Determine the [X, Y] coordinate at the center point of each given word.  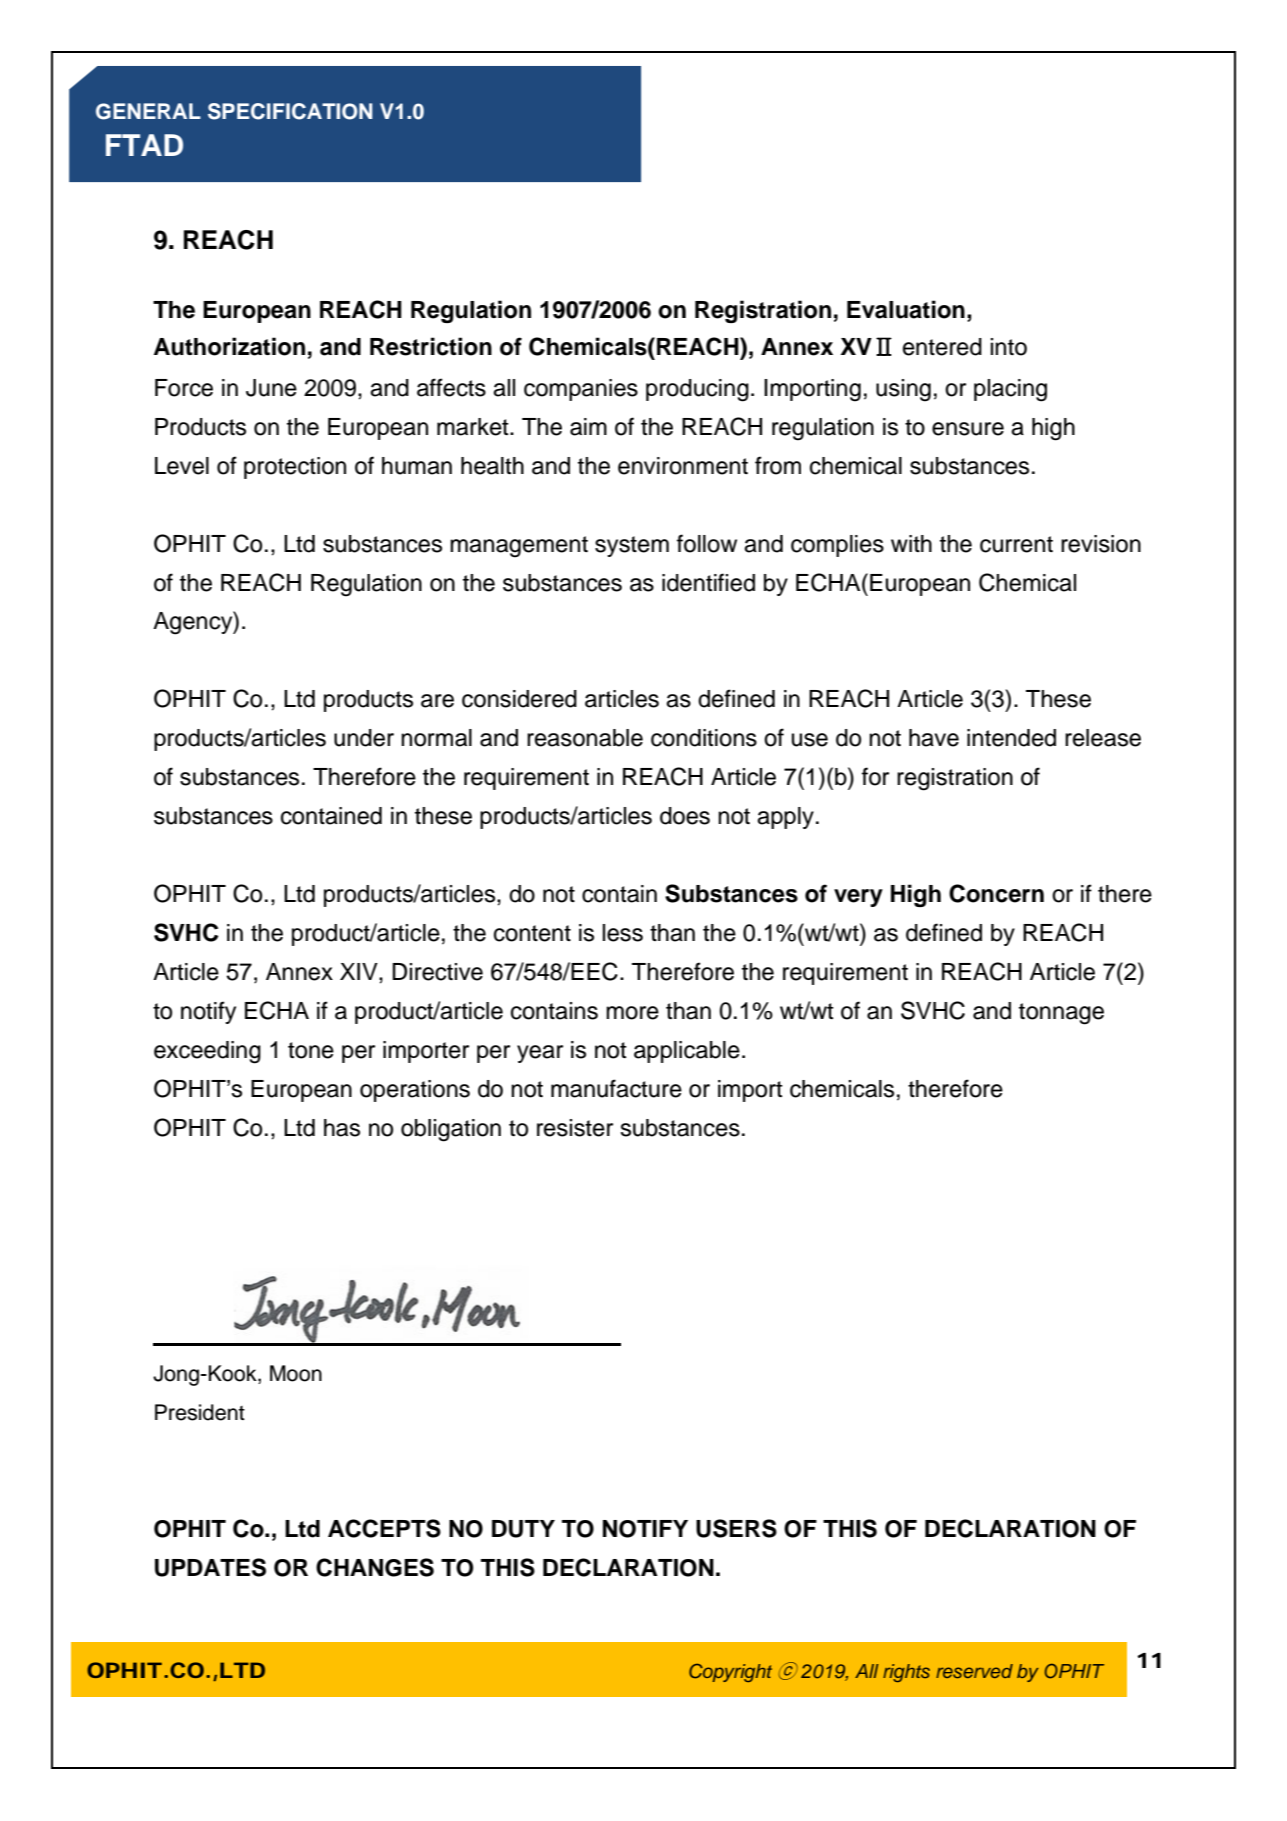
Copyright [730, 1672]
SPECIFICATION [290, 111]
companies [581, 390]
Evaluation [906, 309]
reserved [974, 1671]
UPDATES [210, 1567]
